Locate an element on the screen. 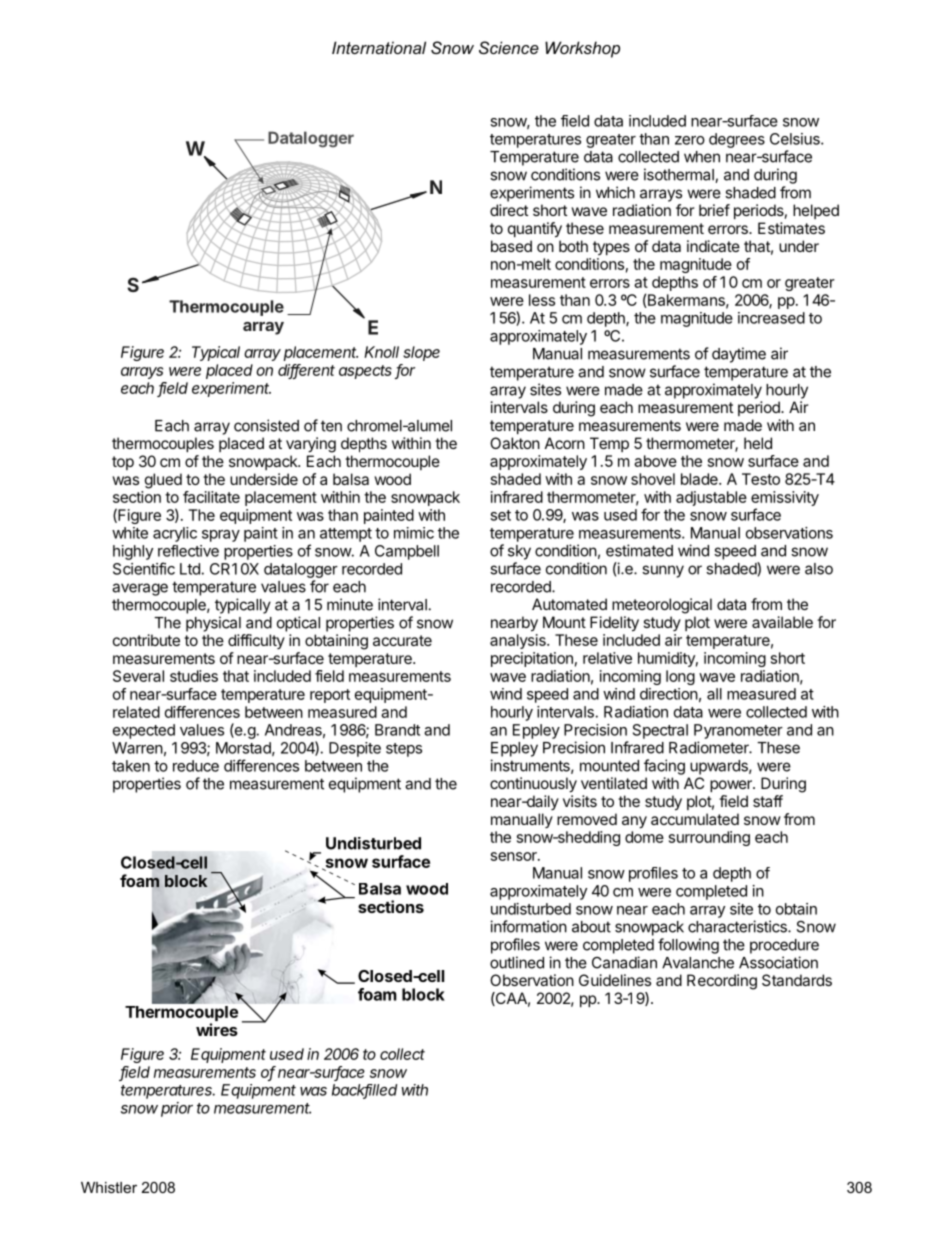  analysis is located at coordinates (519, 641).
